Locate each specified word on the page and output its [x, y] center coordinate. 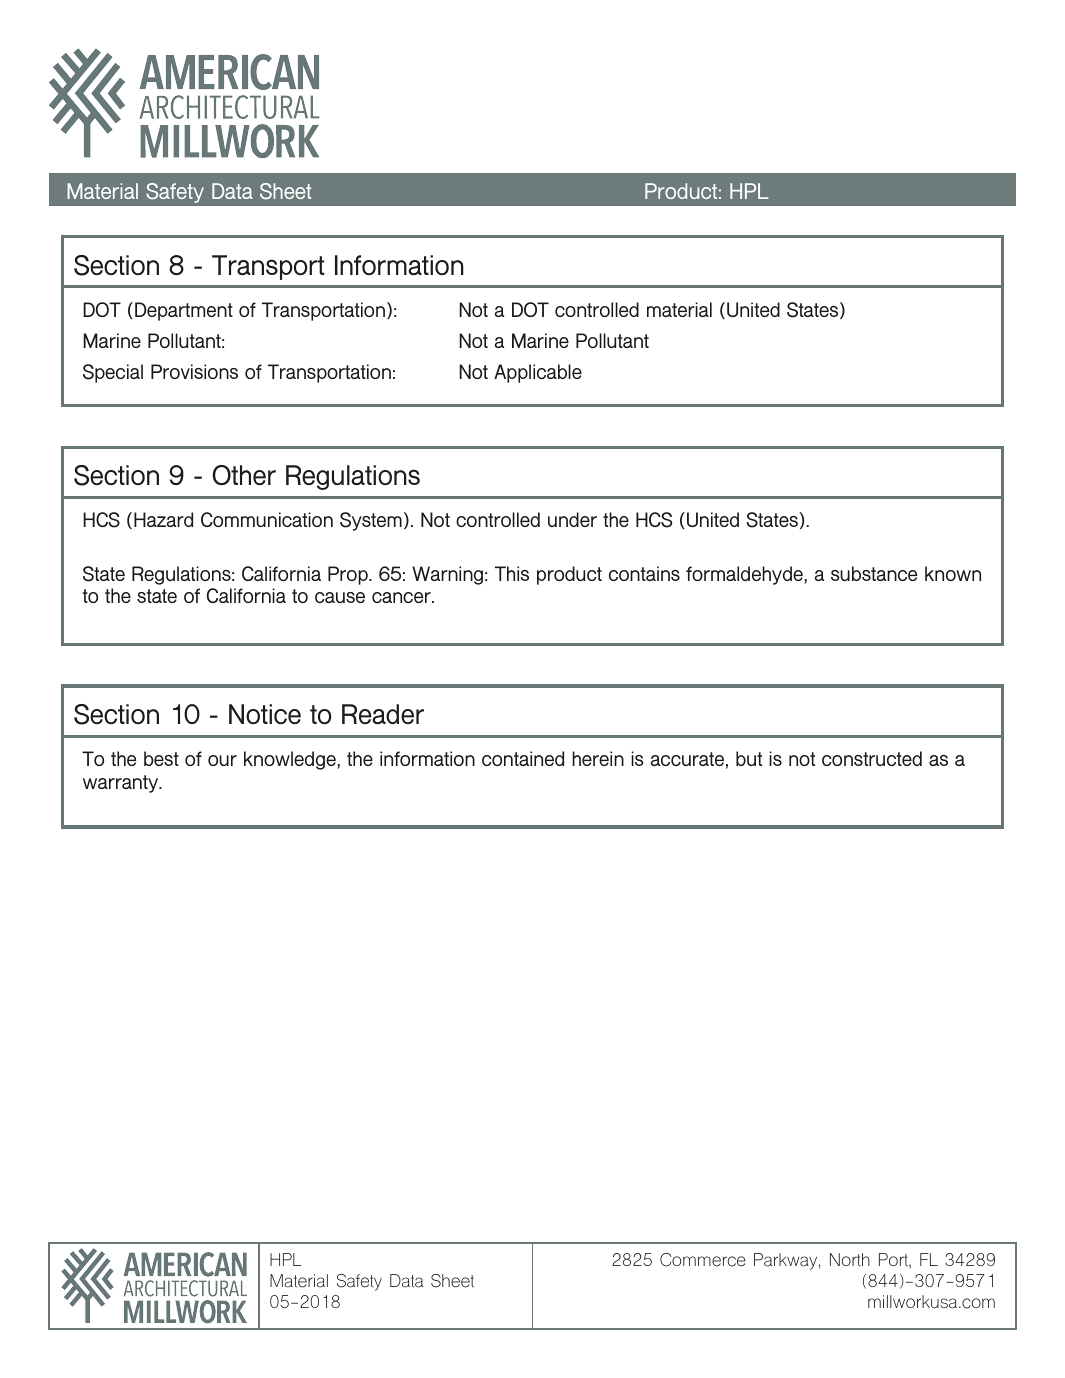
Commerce [703, 1260]
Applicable [538, 373]
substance [874, 573]
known [953, 573]
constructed [872, 758]
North [850, 1259]
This [512, 573]
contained [523, 758]
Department [184, 311]
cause [340, 597]
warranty [122, 784]
